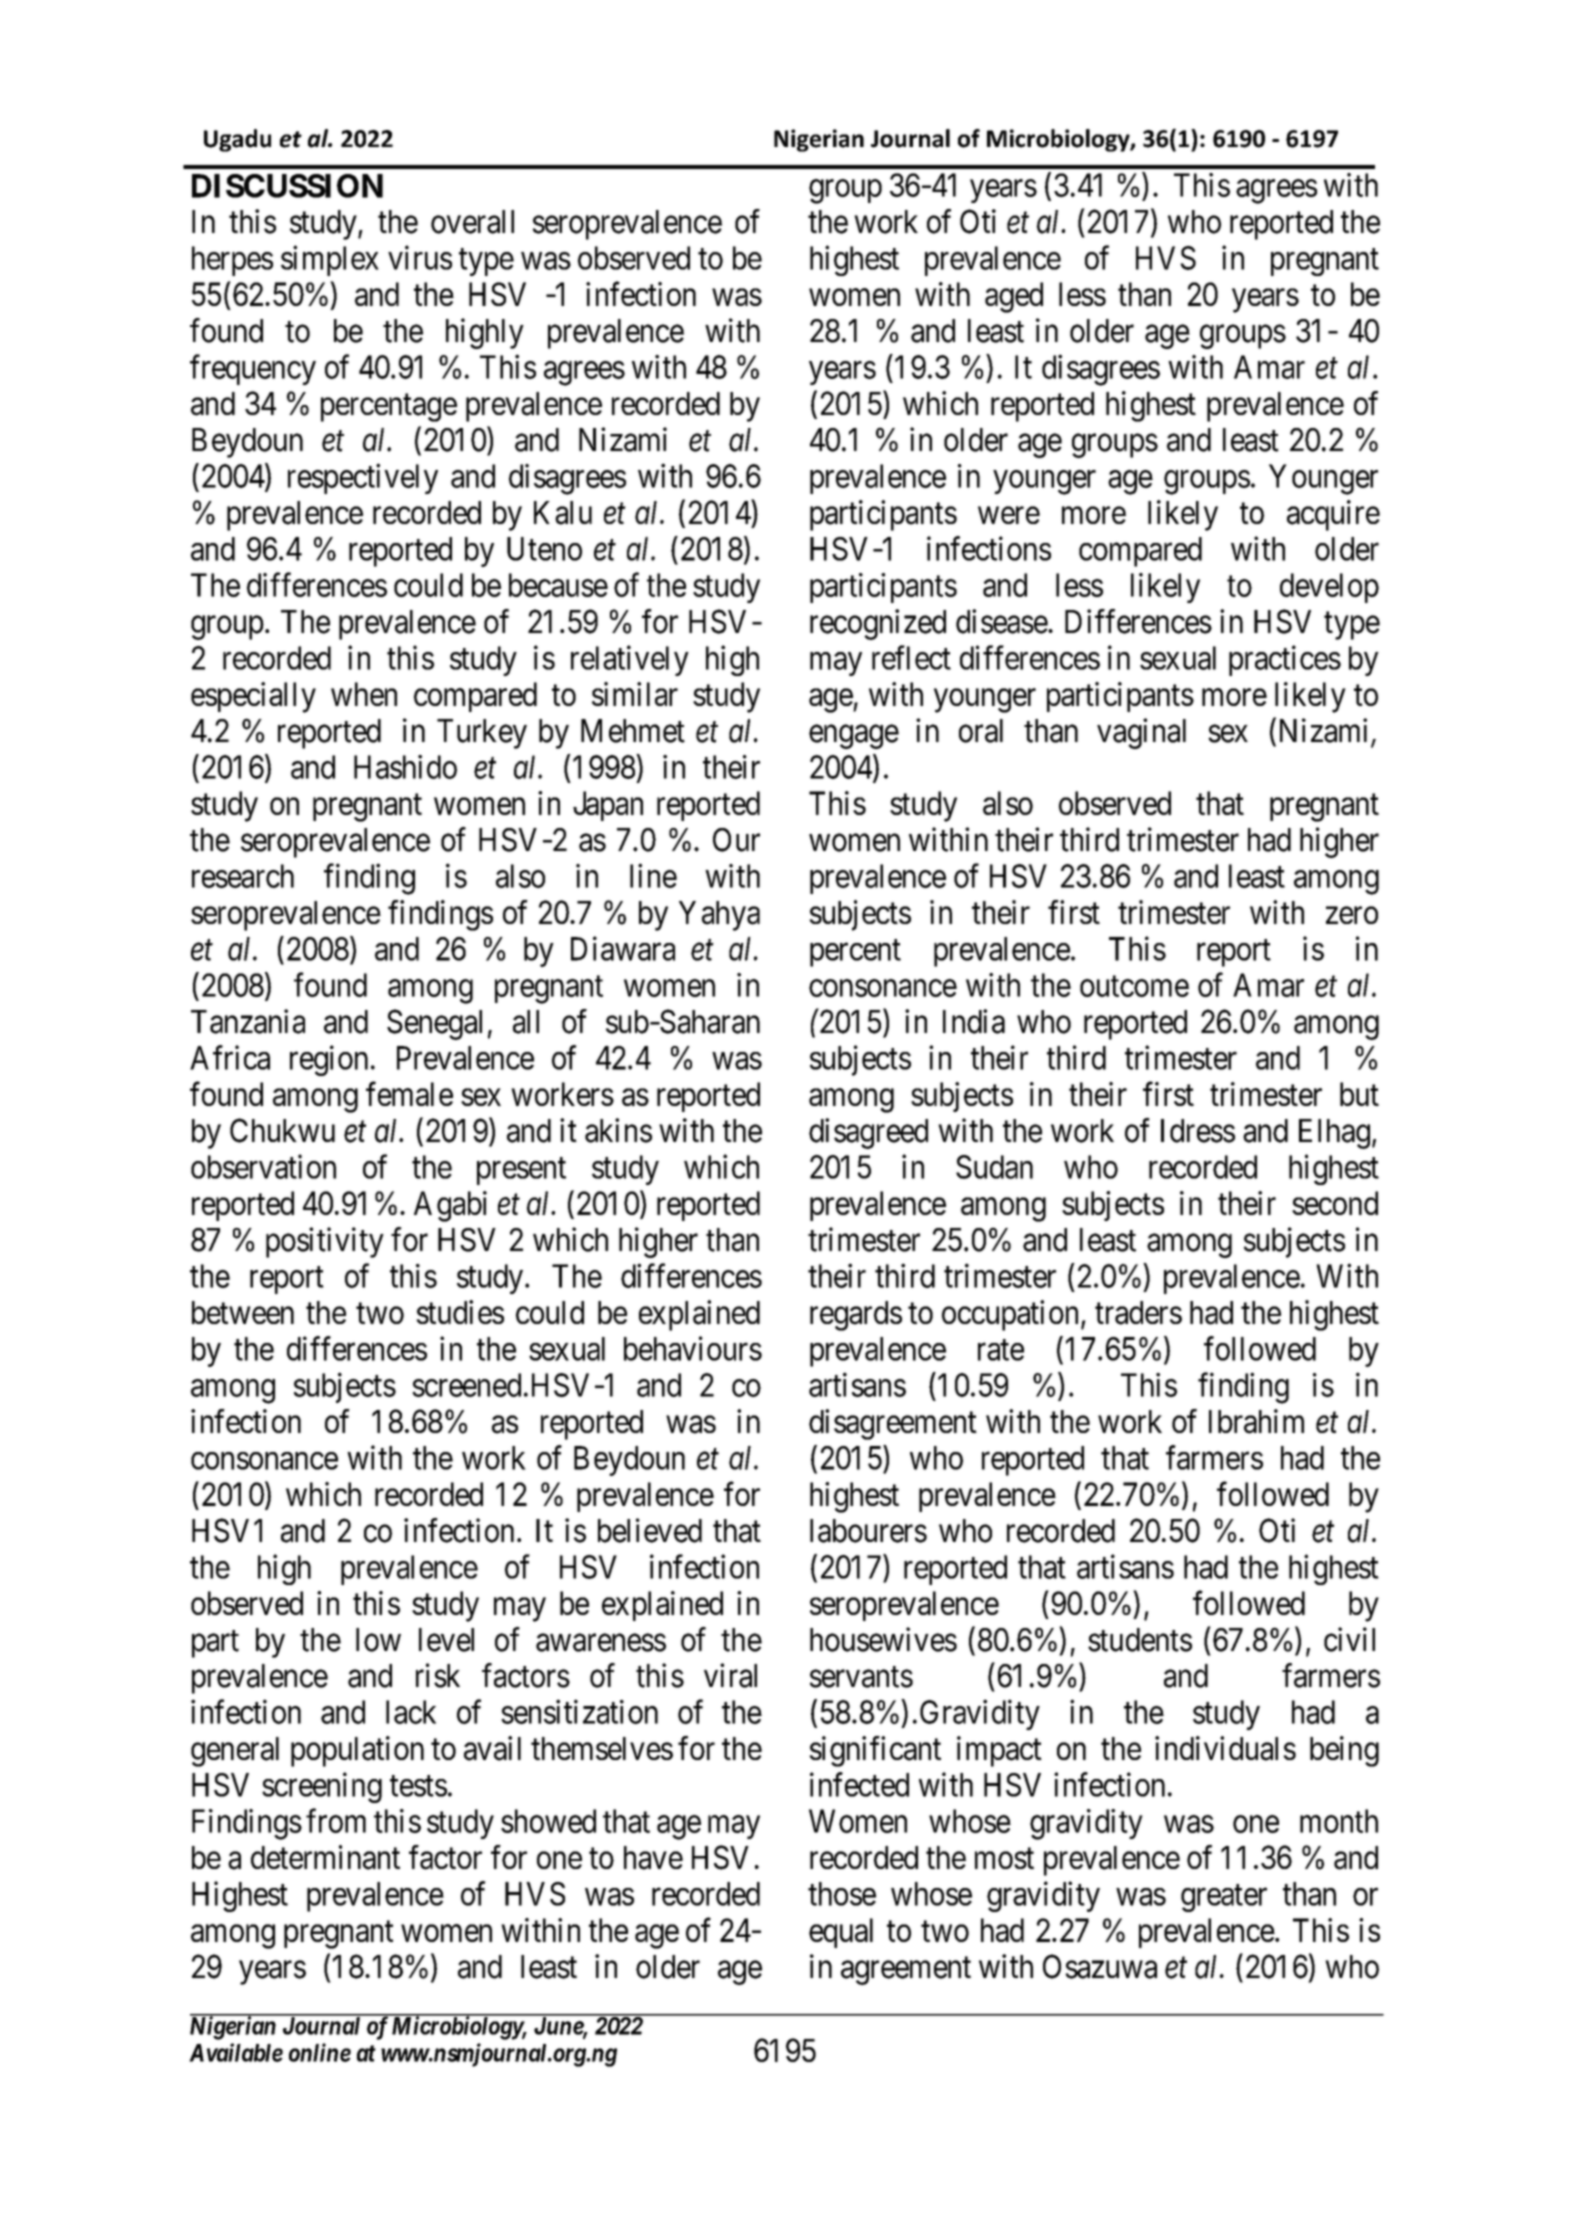  Describe the element at coordinates (1134, 986) in the screenshot. I see `outcome` at that location.
